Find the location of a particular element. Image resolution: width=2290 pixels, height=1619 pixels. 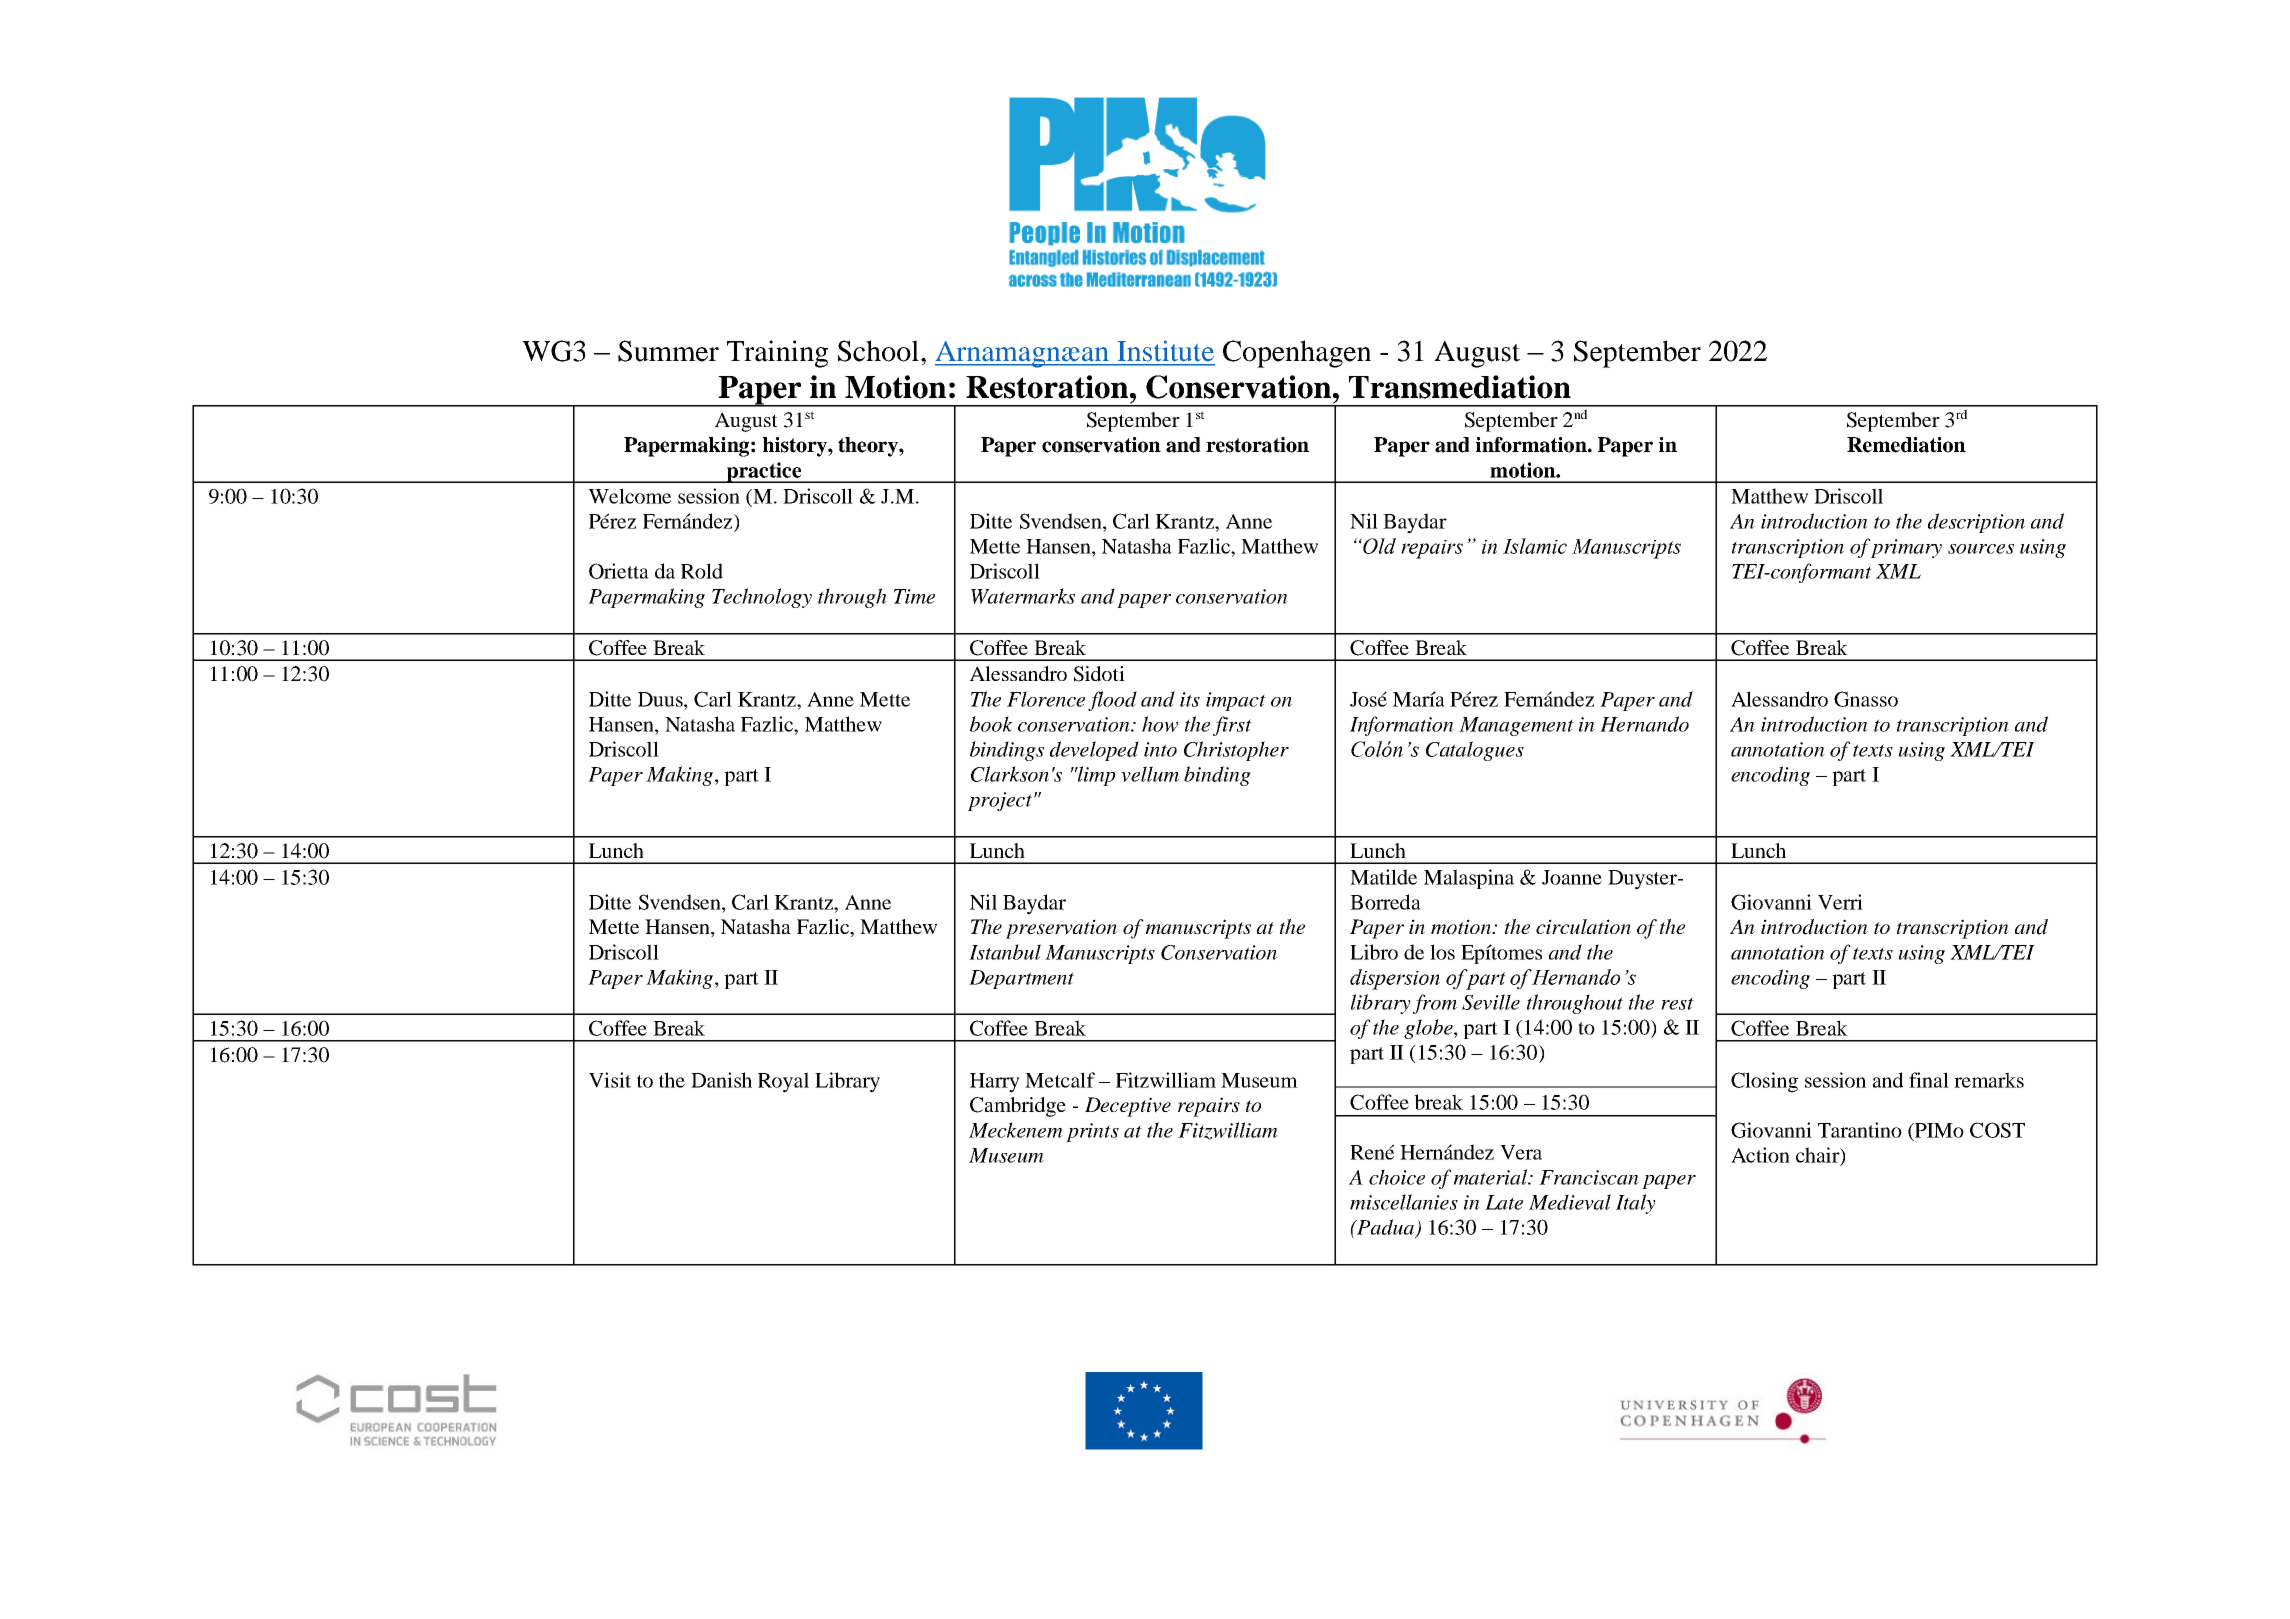

circulation is located at coordinates (1583, 926).
